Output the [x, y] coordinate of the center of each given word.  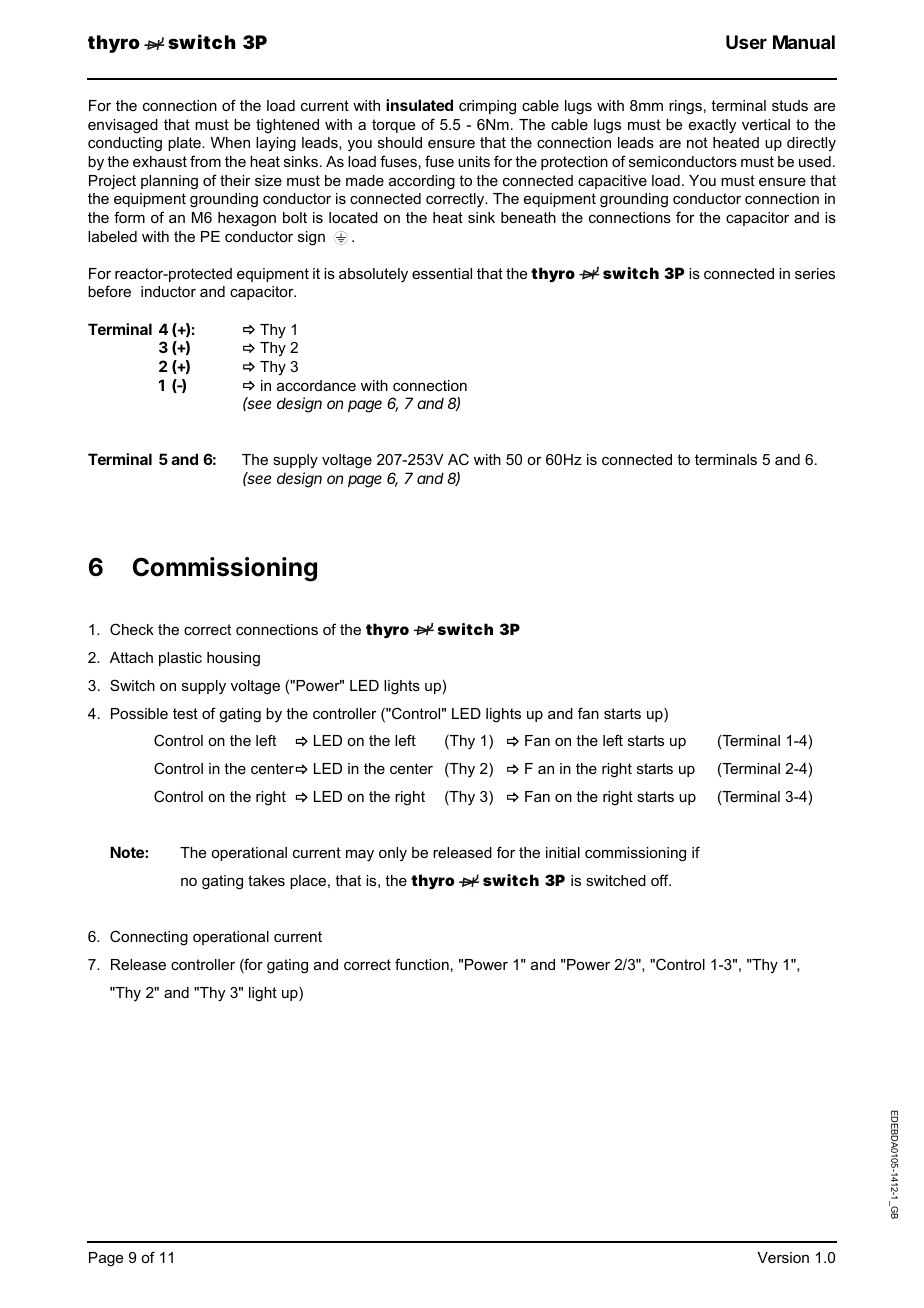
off [661, 880]
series [815, 273]
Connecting [149, 938]
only [393, 854]
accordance [316, 385]
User [746, 42]
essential [442, 273]
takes [266, 880]
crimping [487, 107]
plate [185, 144]
